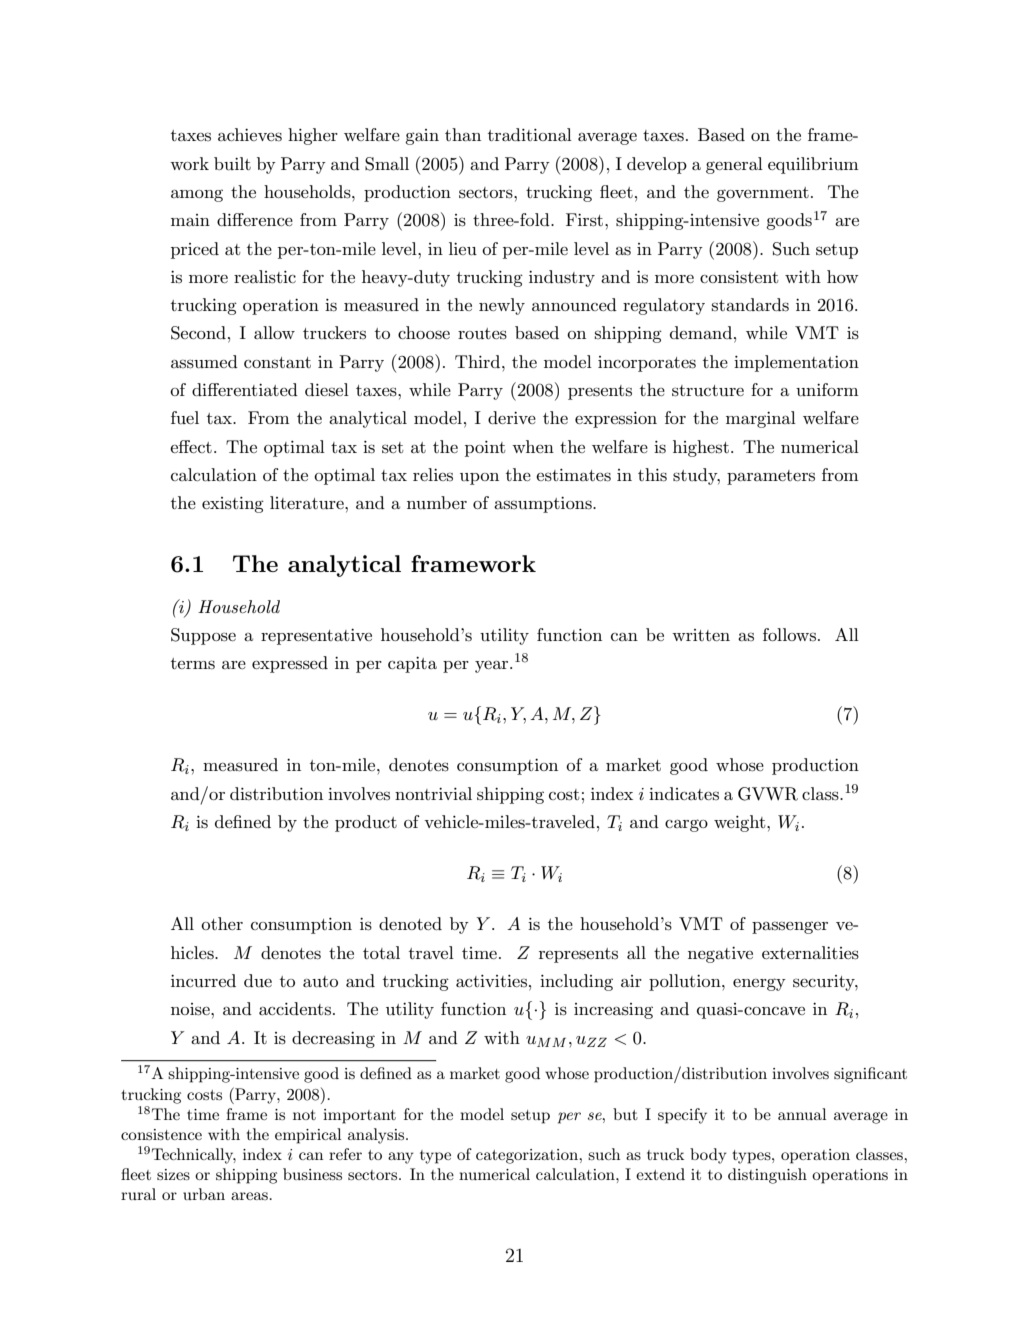  Describe the element at coordinates (530, 134) in the page. I see `traditional` at that location.
